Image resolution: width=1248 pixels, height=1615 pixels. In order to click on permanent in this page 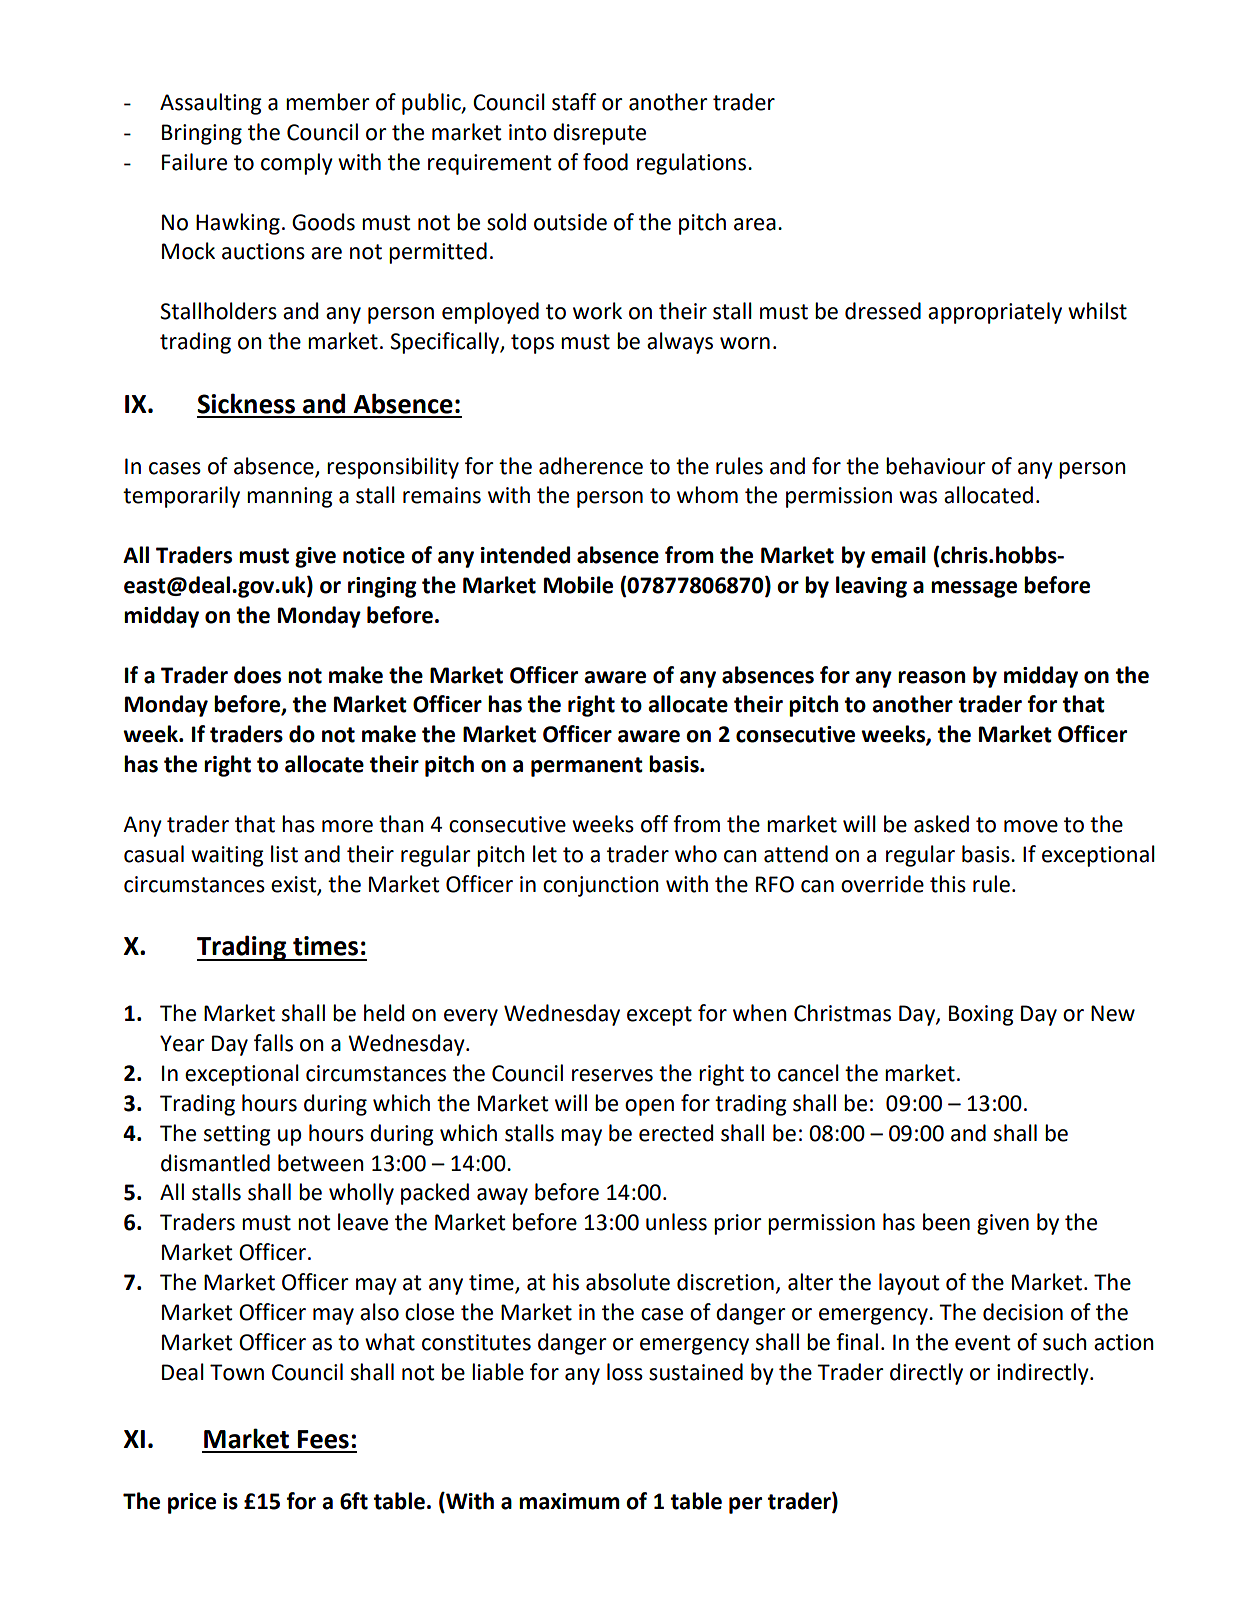, I will do `click(587, 767)`.
